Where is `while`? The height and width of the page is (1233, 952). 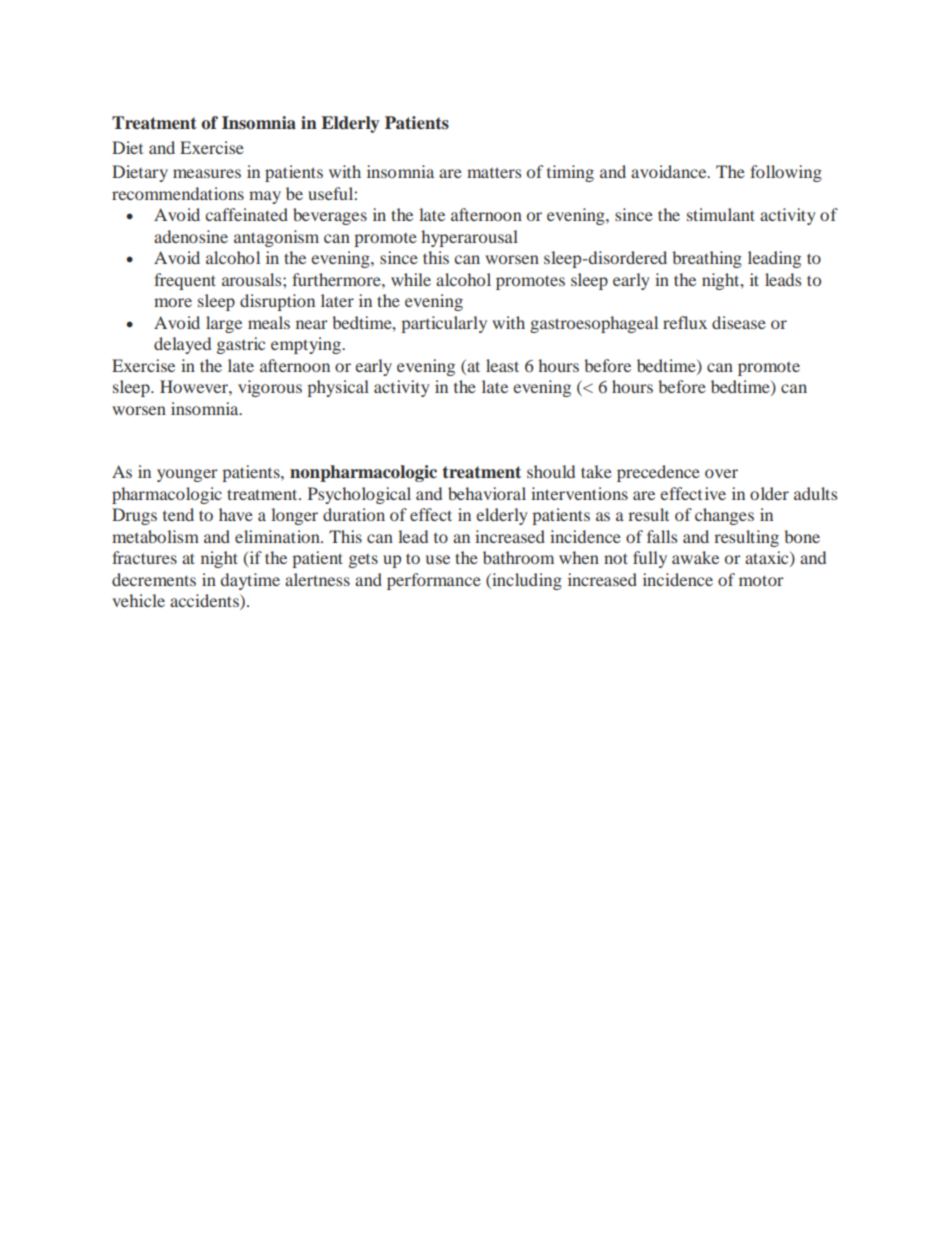
while is located at coordinates (411, 279).
